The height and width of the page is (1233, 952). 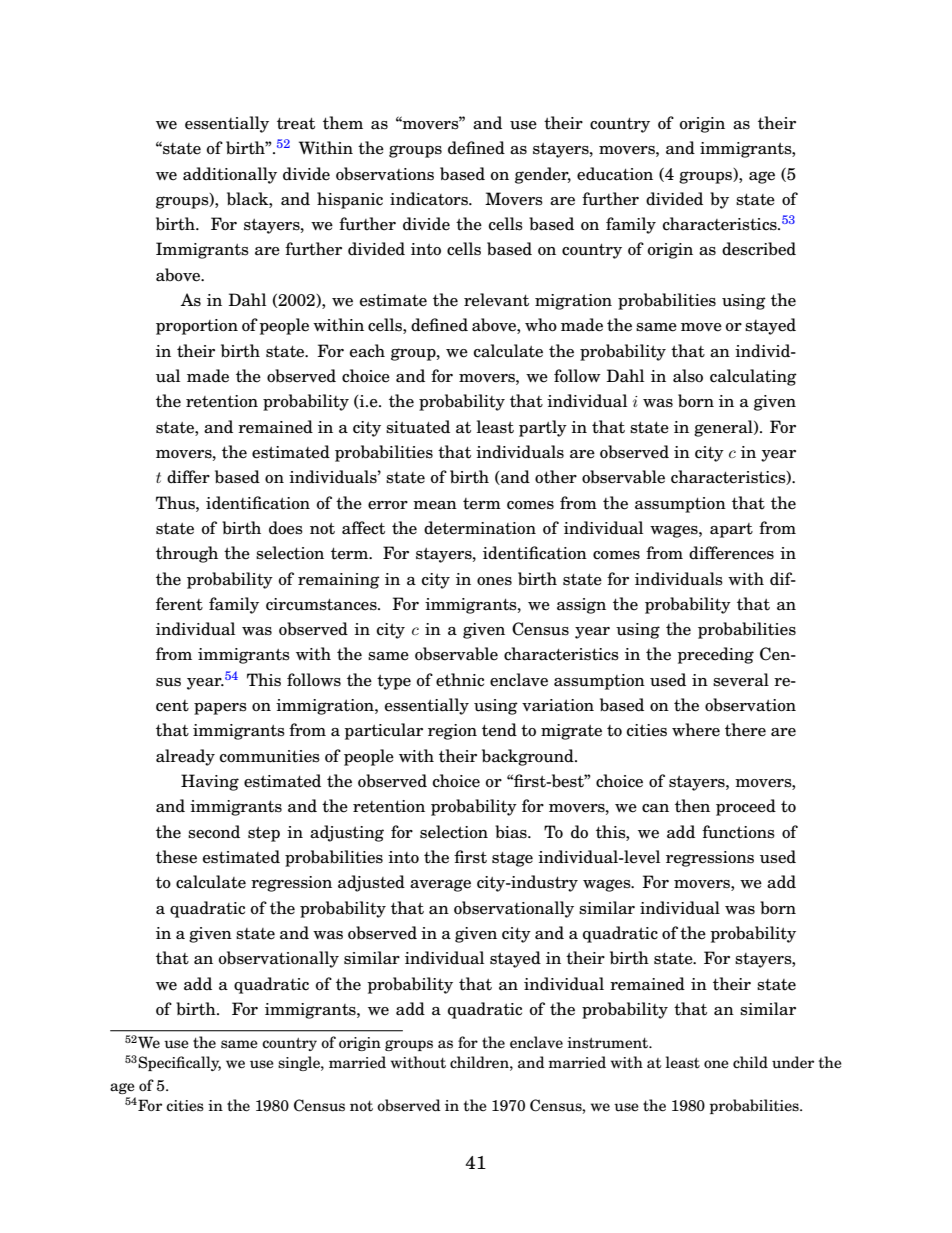 I want to click on ones, so click(x=494, y=581).
